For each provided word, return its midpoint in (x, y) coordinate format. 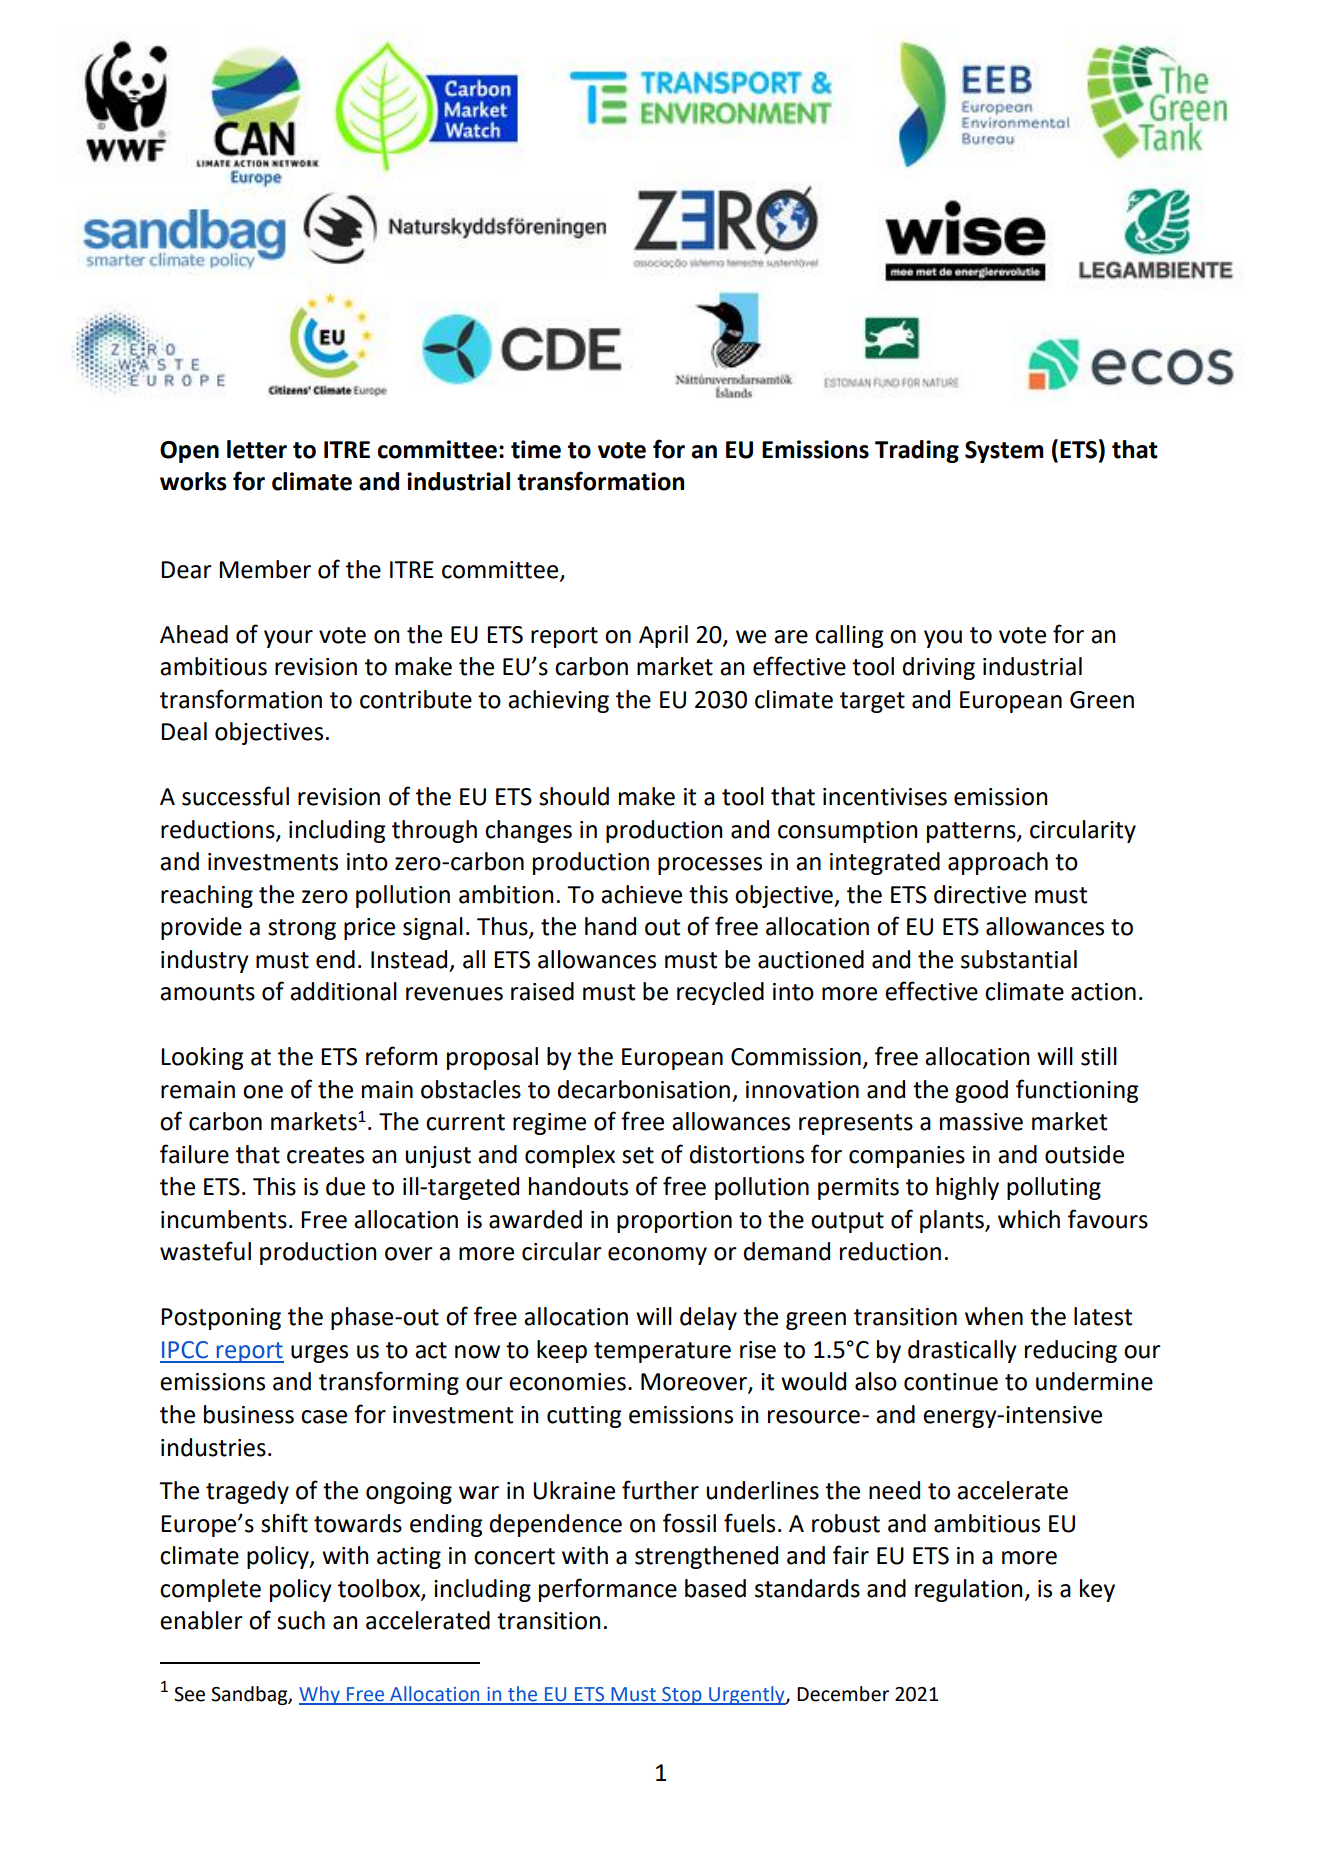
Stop (682, 1696)
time (536, 449)
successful (235, 796)
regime (549, 1124)
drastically (962, 1351)
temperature (662, 1352)
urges (319, 1354)
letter (257, 449)
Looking (202, 1058)
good (981, 1091)
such (301, 1620)
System (1004, 452)
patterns (972, 832)
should (574, 796)
